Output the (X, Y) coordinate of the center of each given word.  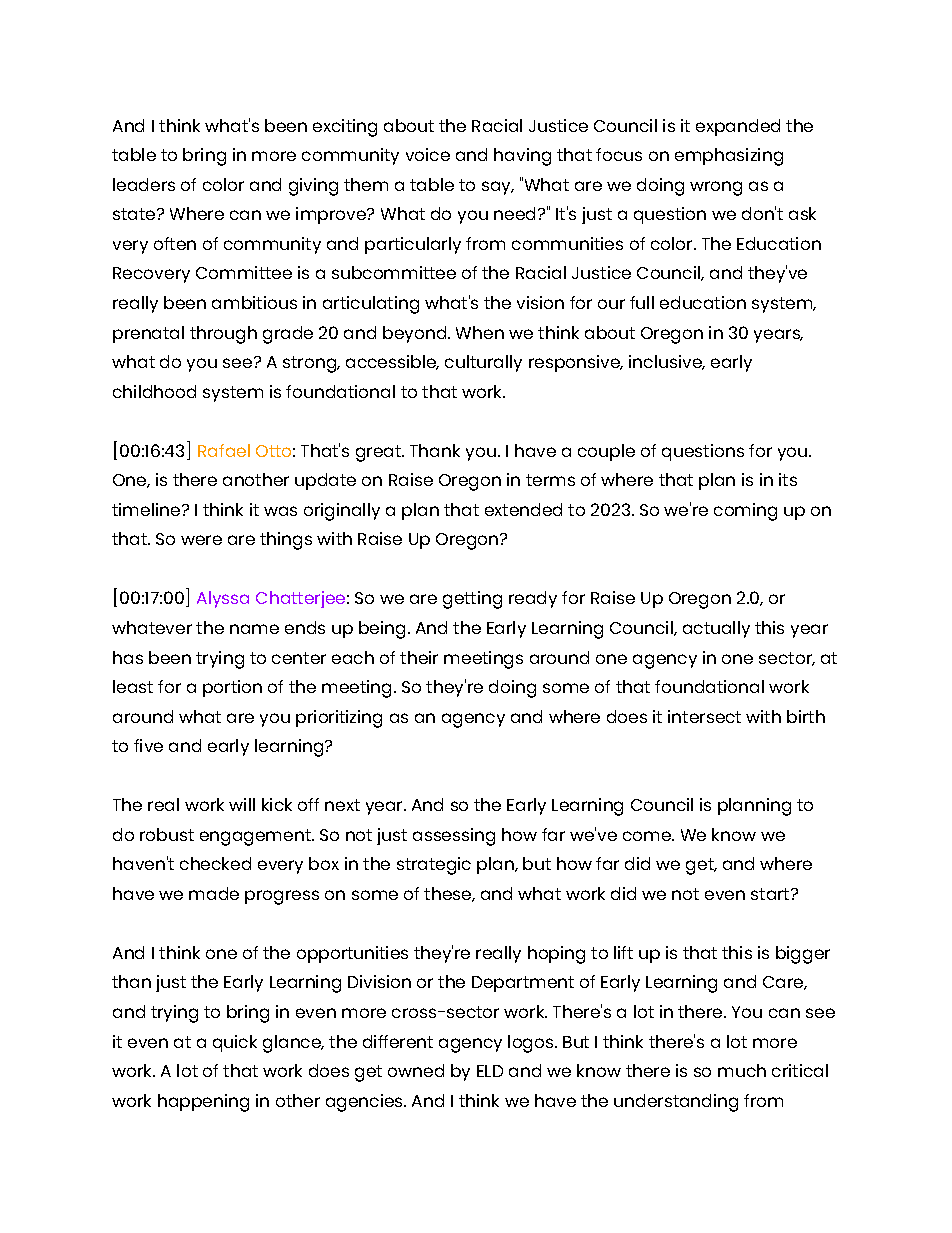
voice (428, 154)
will (242, 804)
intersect (704, 716)
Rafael (224, 450)
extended (523, 509)
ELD (490, 1071)
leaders (144, 184)
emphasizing (729, 157)
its (788, 479)
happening (203, 1103)
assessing (454, 837)
